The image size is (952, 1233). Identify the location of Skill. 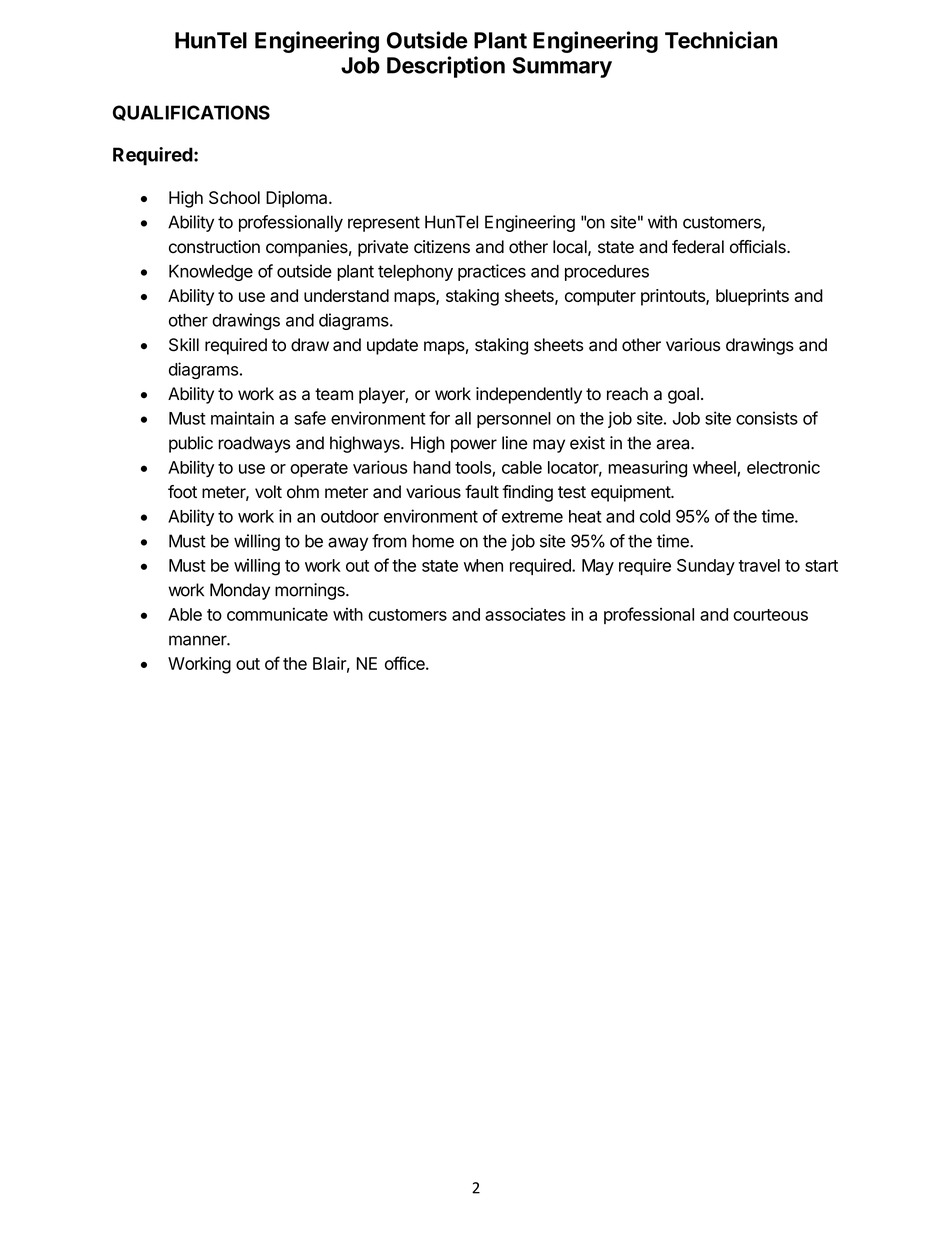
(184, 345).
